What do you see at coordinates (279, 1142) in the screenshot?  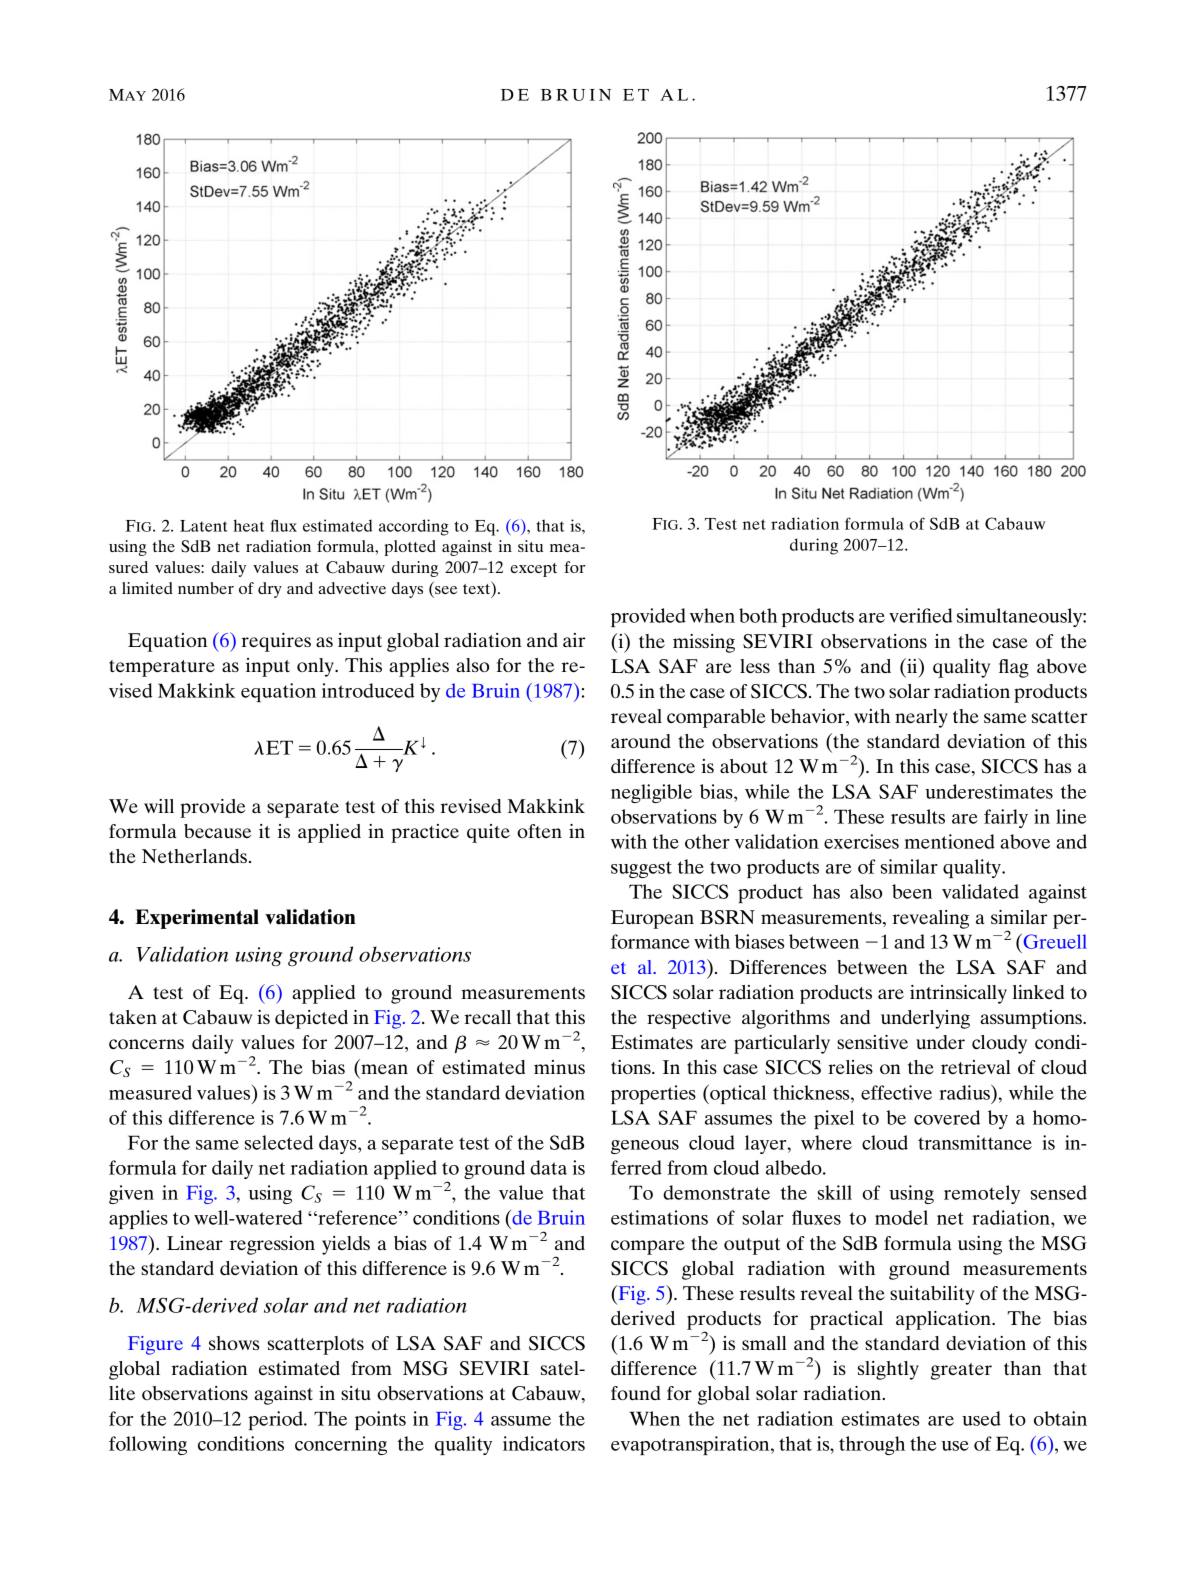 I see `selected` at bounding box center [279, 1142].
